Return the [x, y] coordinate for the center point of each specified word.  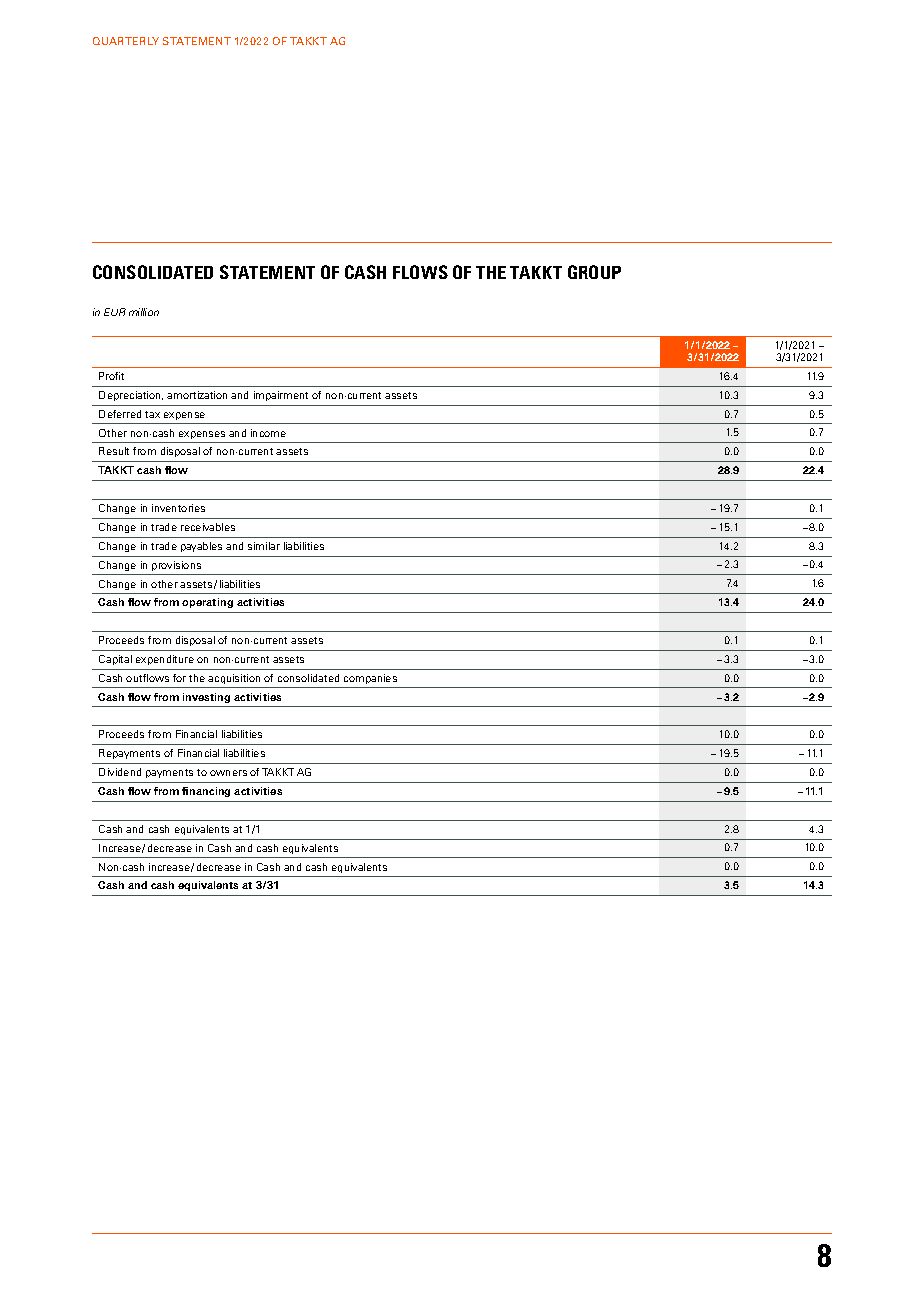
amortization [197, 395]
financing [206, 792]
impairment [281, 396]
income [268, 433]
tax [152, 414]
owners [228, 773]
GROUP [594, 272]
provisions [176, 566]
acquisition [234, 679]
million [144, 312]
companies [370, 679]
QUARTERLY [126, 41]
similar [264, 546]
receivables [208, 527]
